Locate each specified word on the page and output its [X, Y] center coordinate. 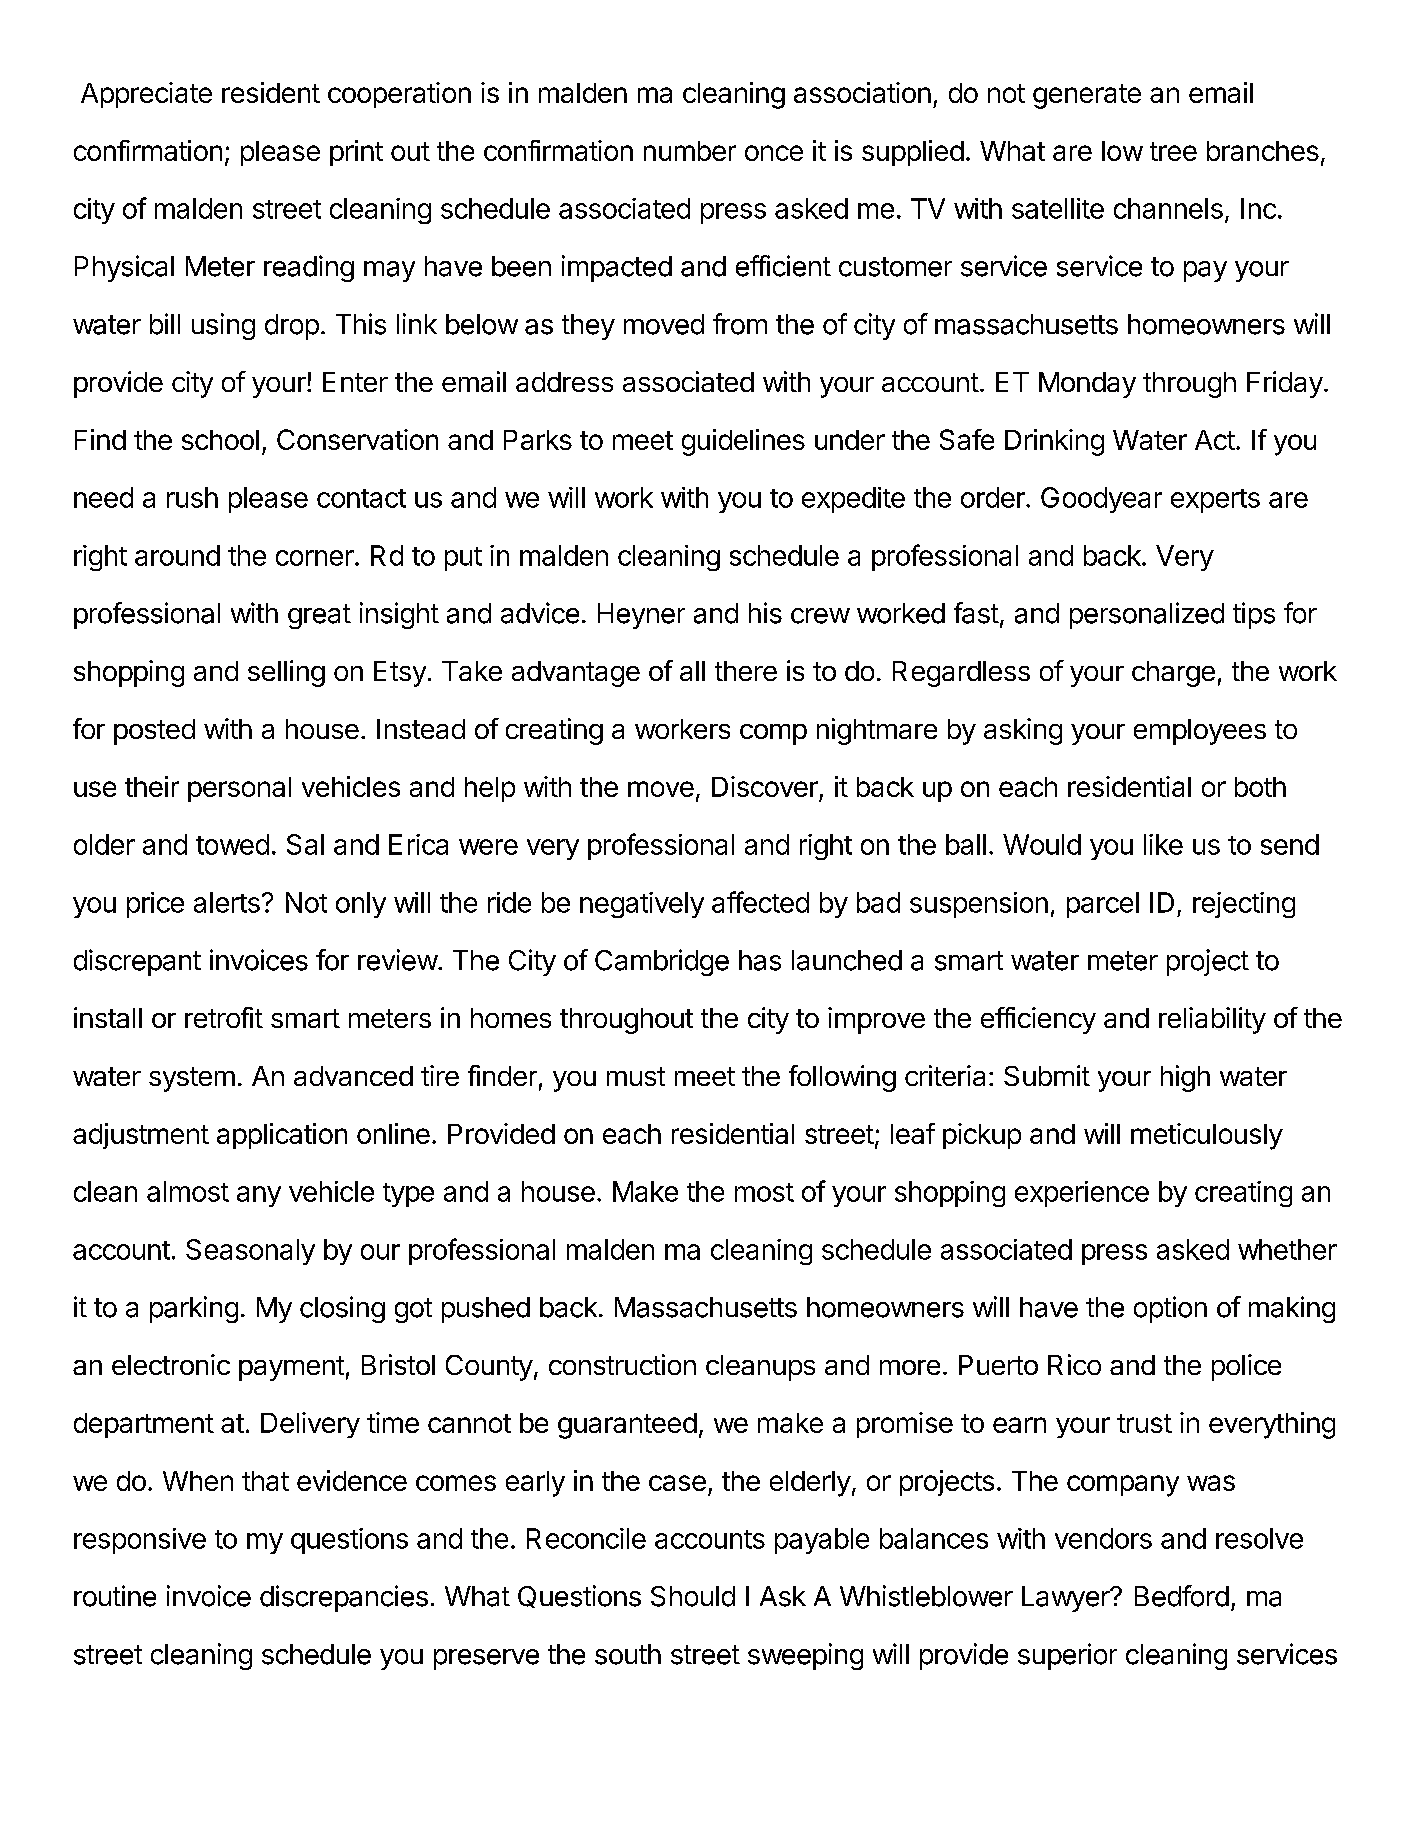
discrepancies [344, 1598]
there [746, 671]
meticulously [1207, 1136]
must [636, 1076]
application [282, 1136]
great [319, 616]
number [690, 151]
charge [1173, 674]
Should [693, 1596]
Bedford [1182, 1596]
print [356, 153]
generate [1087, 96]
